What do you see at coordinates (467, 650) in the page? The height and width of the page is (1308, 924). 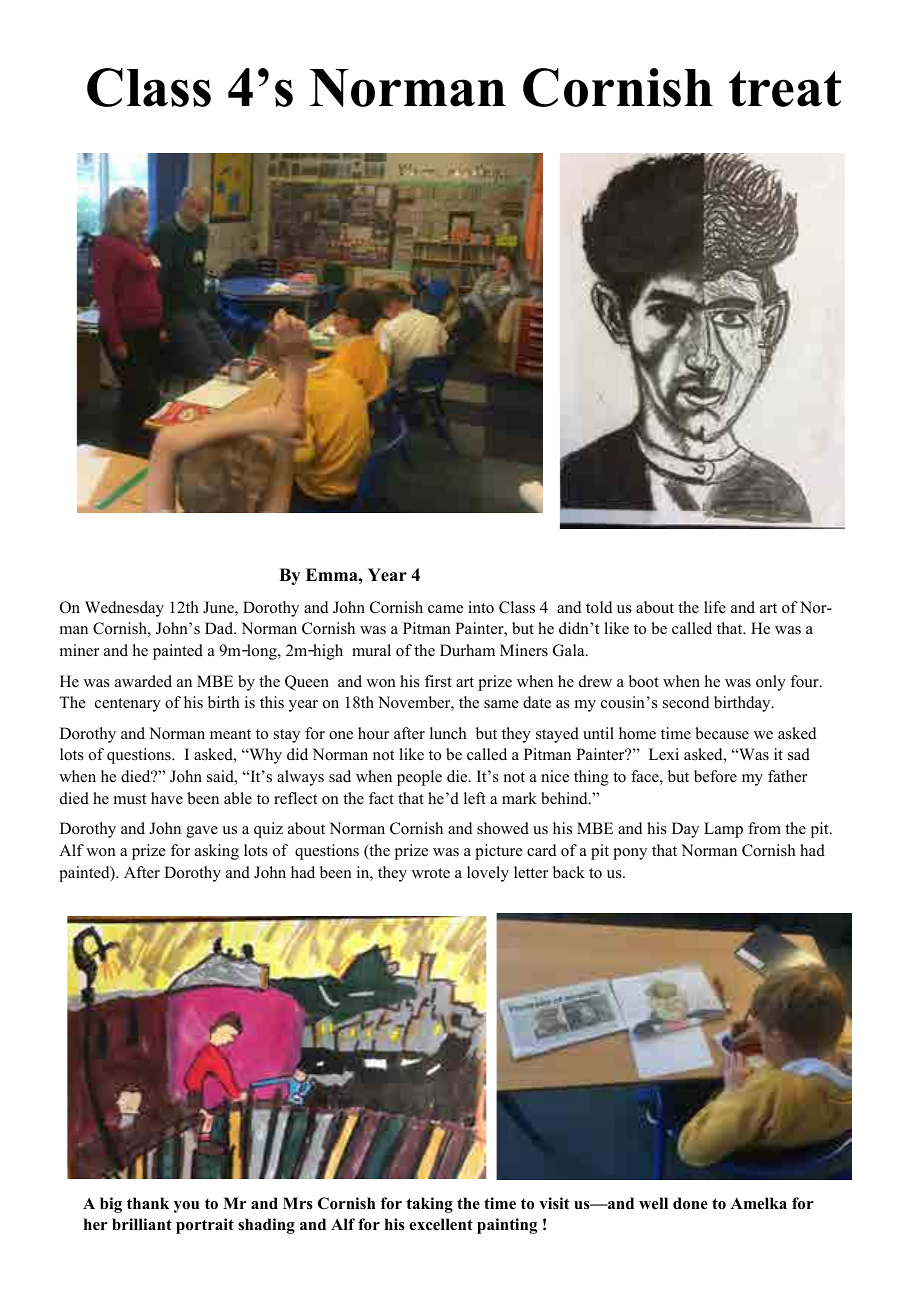 I see `Durham` at bounding box center [467, 650].
